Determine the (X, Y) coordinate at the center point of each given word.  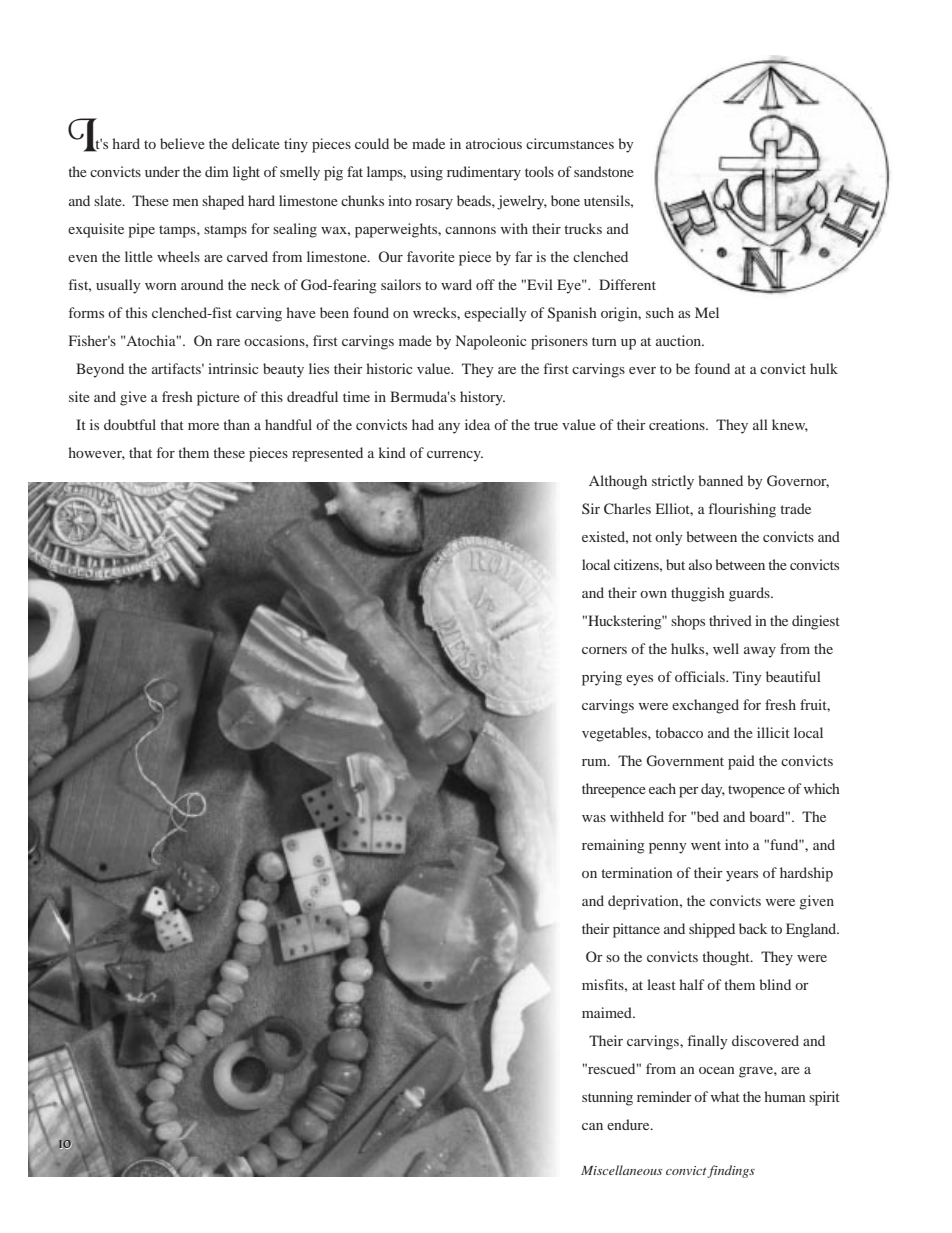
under (162, 171)
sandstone (604, 171)
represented (327, 454)
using (426, 173)
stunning (607, 1098)
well (726, 648)
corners (604, 650)
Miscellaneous (621, 1170)
